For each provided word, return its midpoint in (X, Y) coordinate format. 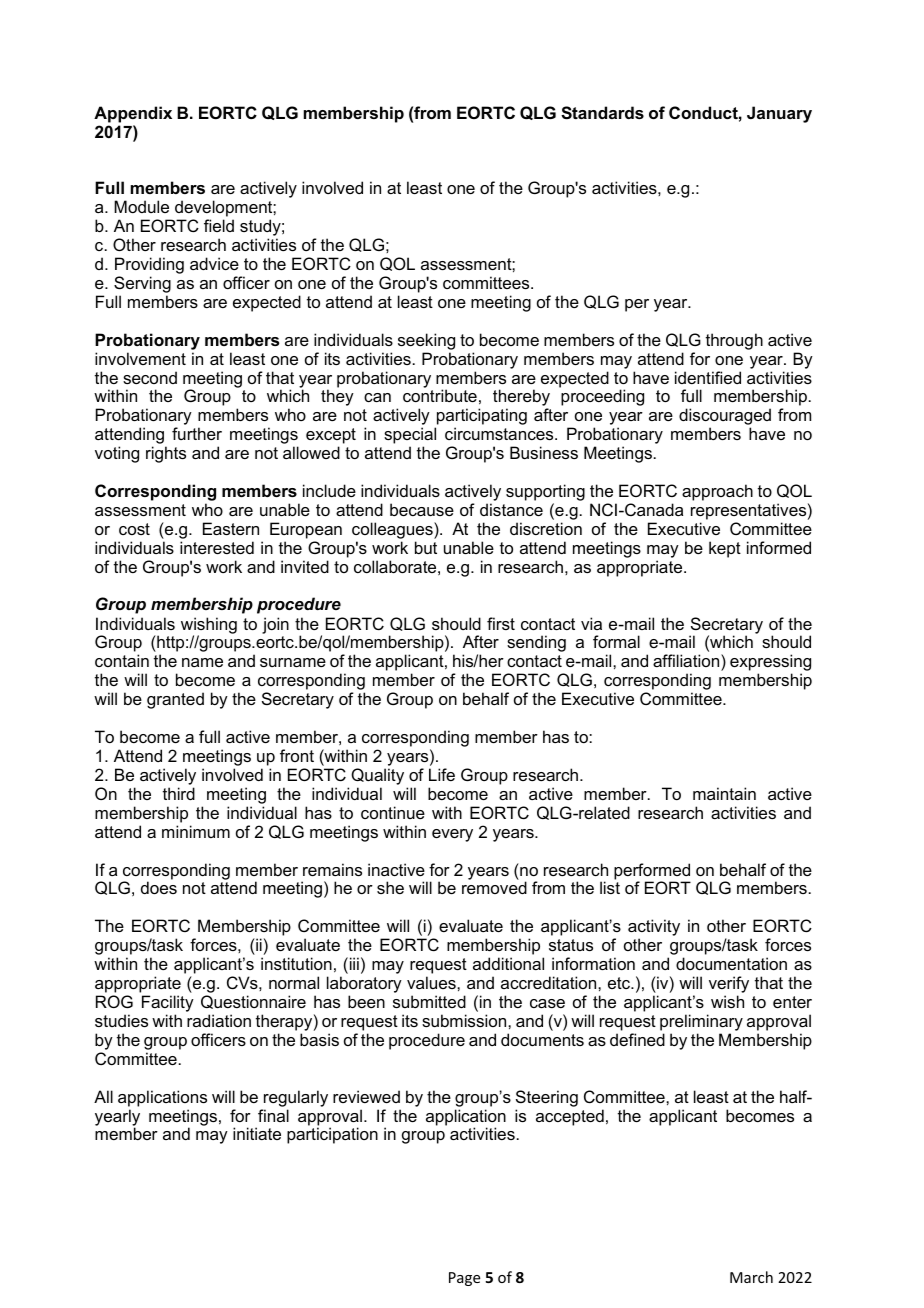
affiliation (687, 662)
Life (442, 774)
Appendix (133, 114)
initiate (257, 1133)
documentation (731, 963)
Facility (168, 1005)
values (432, 982)
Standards (602, 113)
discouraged (725, 418)
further (197, 433)
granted (175, 700)
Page (464, 1279)
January (779, 114)
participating (481, 418)
